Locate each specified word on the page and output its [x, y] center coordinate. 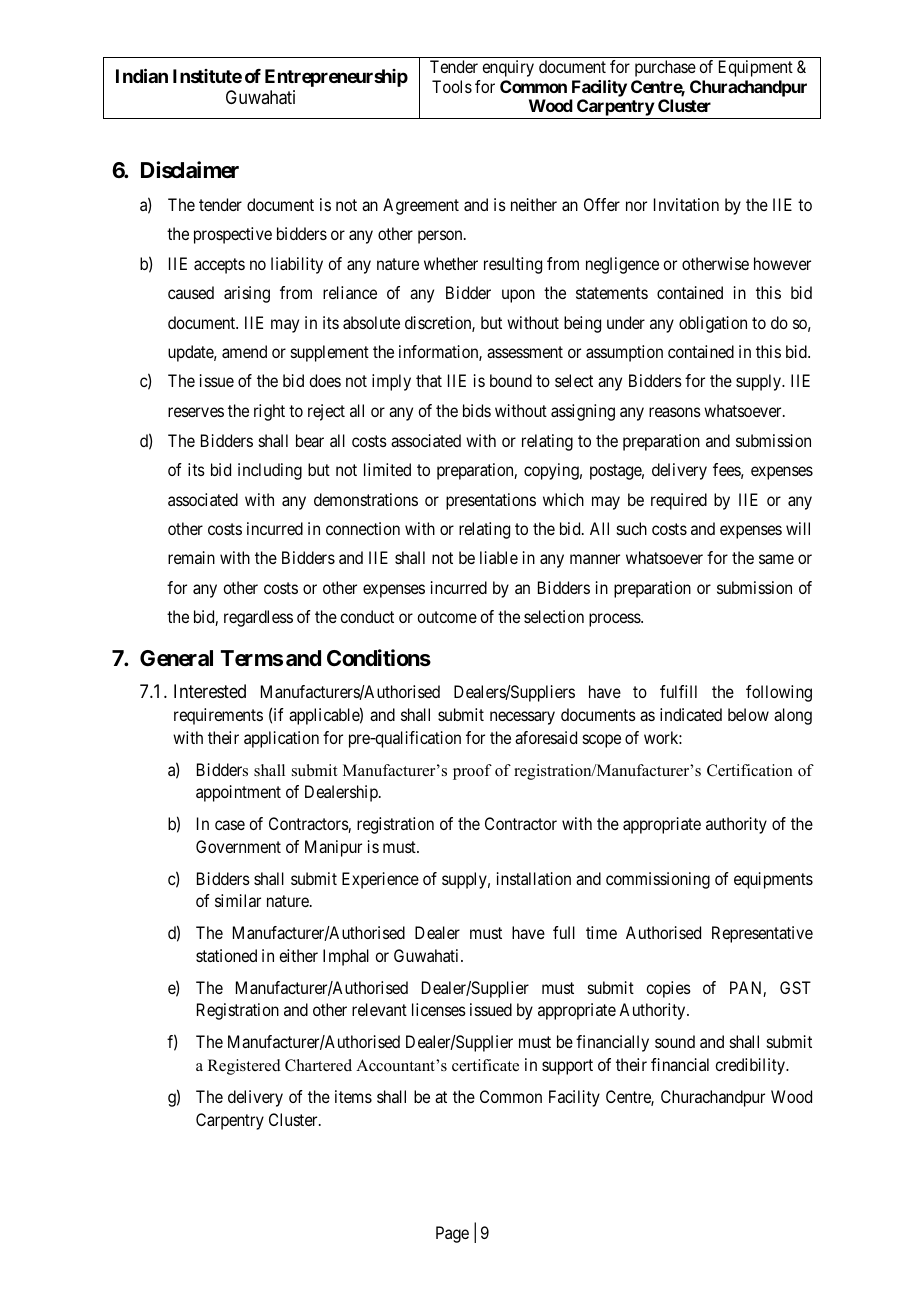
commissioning [658, 880]
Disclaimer [190, 170]
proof [472, 772]
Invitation [686, 204]
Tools [452, 86]
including [270, 471]
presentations [491, 501]
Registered [244, 1067]
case [230, 825]
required [679, 501]
